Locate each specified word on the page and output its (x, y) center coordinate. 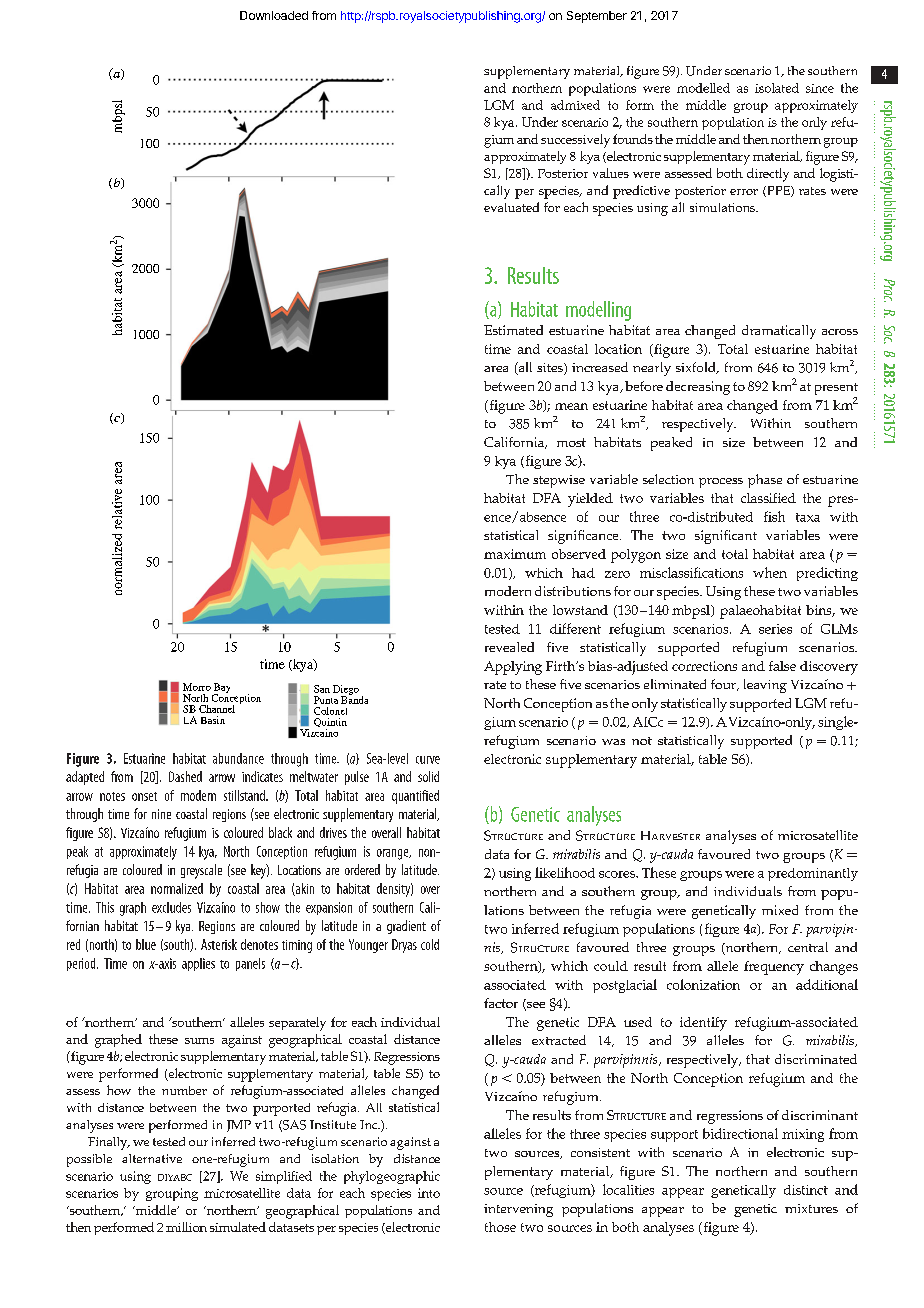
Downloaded (274, 15)
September (597, 17)
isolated (777, 88)
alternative (152, 1158)
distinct (806, 1190)
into (429, 1193)
